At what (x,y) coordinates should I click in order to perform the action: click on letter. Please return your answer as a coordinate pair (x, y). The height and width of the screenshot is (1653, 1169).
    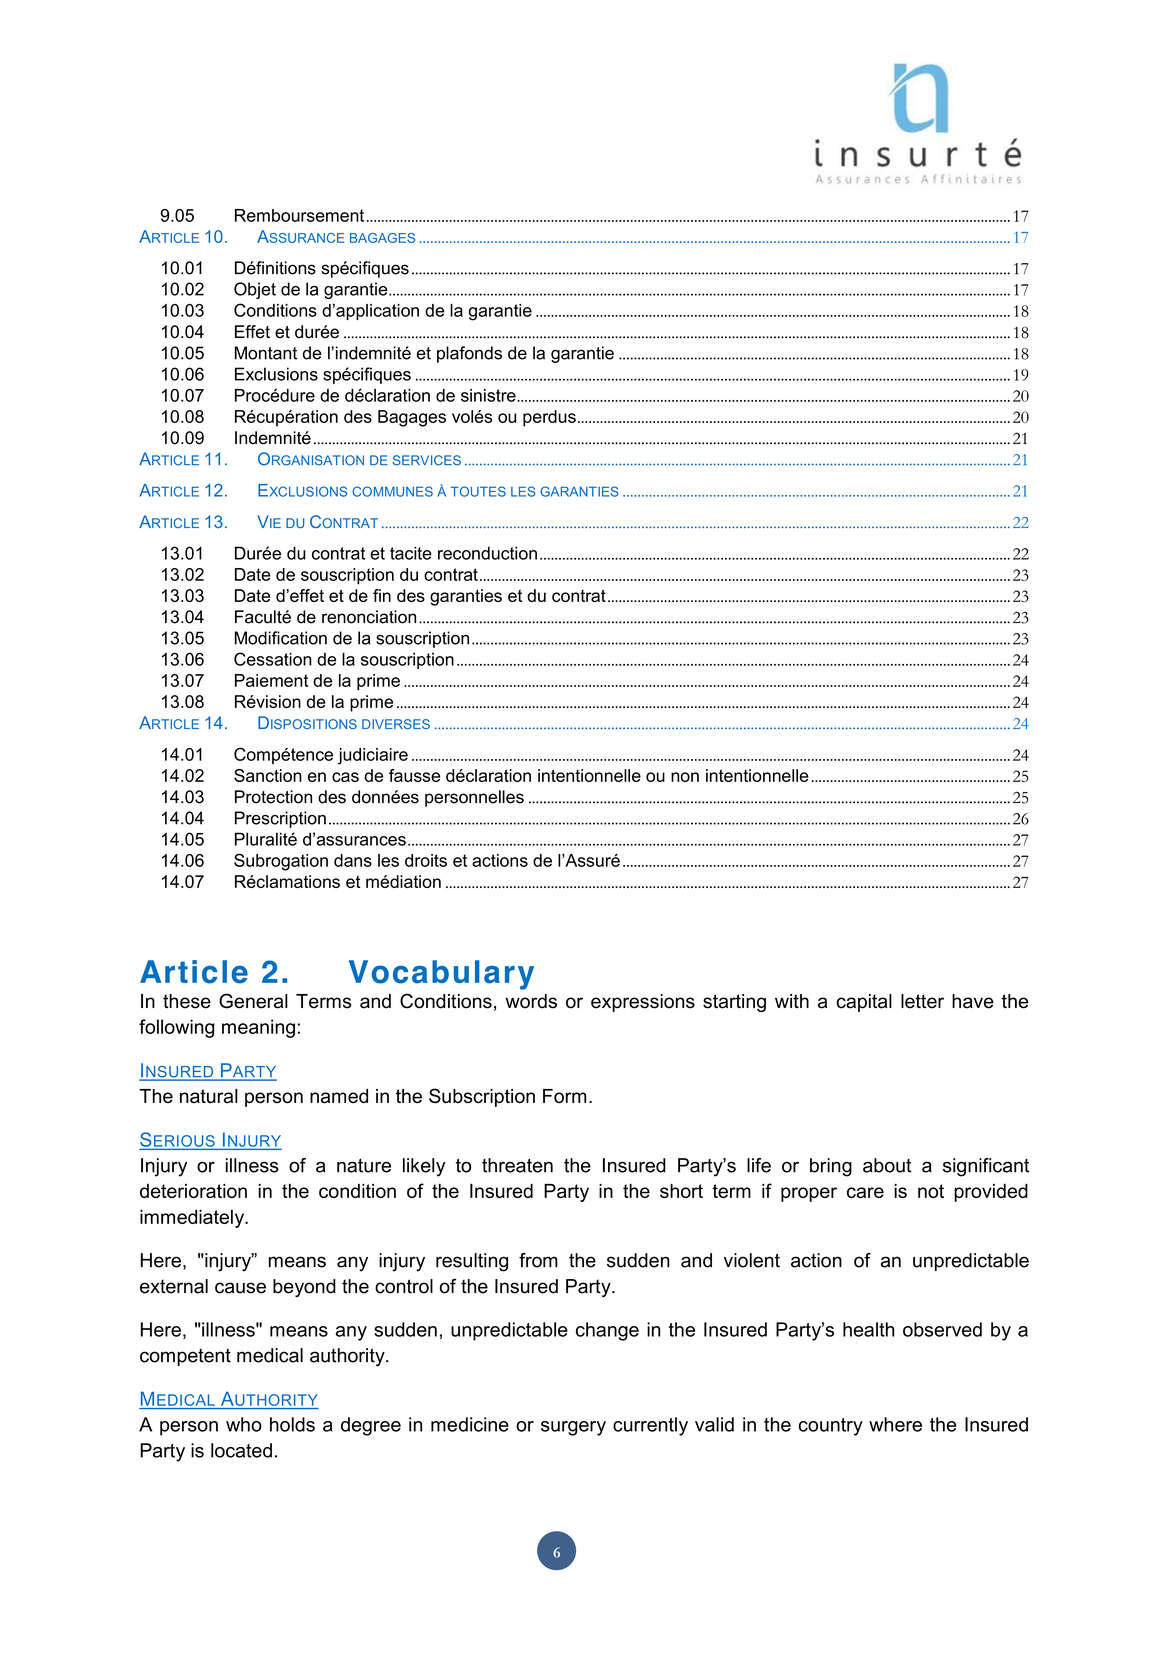
    Looking at the image, I should click on (922, 1001).
